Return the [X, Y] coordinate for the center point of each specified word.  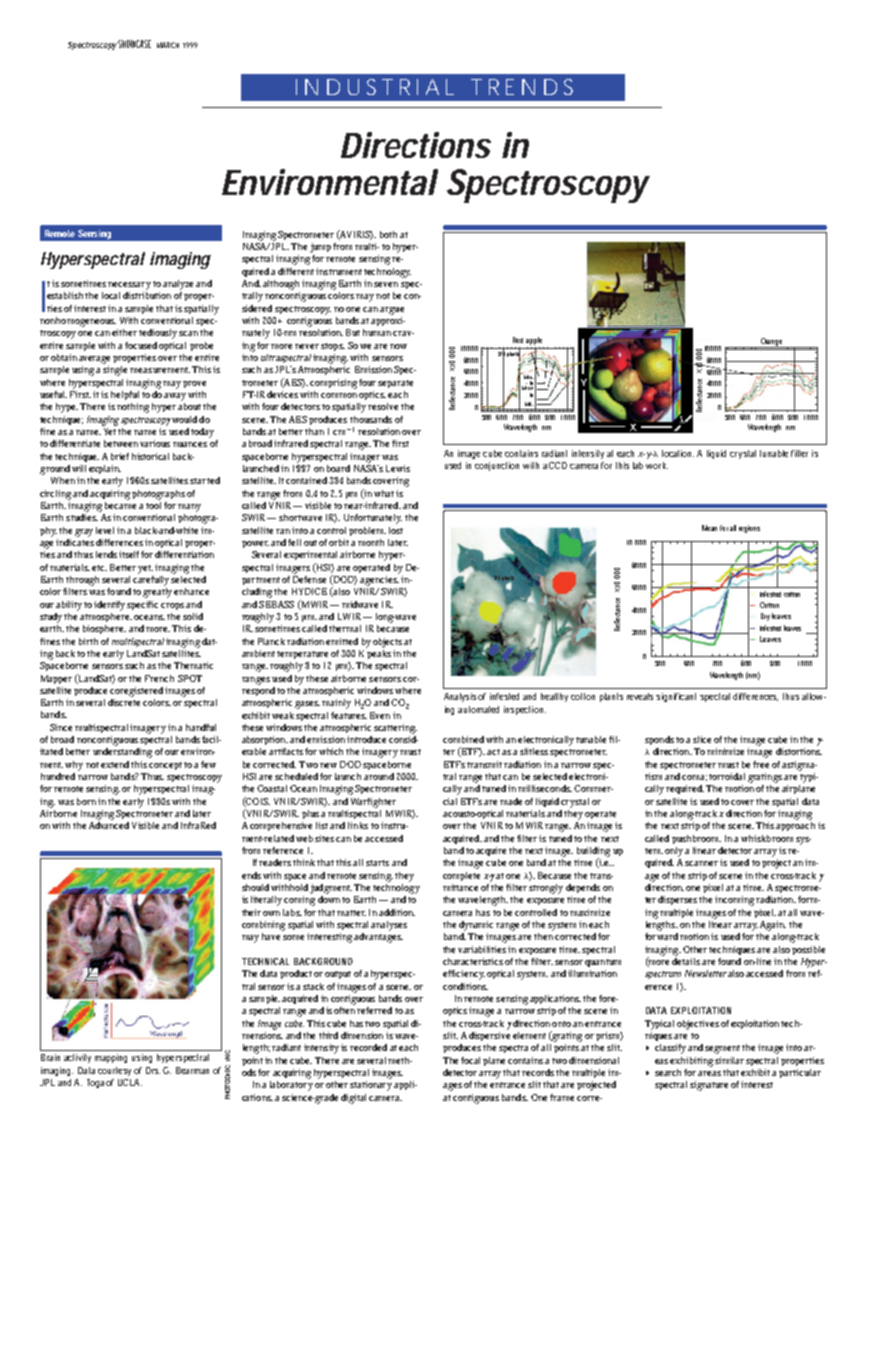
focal [472, 1060]
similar [729, 1060]
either [124, 332]
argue [392, 311]
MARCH [168, 45]
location [678, 453]
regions [749, 529]
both [388, 234]
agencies [379, 581]
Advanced [109, 825]
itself [130, 554]
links [358, 825]
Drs [153, 1070]
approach [795, 826]
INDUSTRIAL [375, 87]
